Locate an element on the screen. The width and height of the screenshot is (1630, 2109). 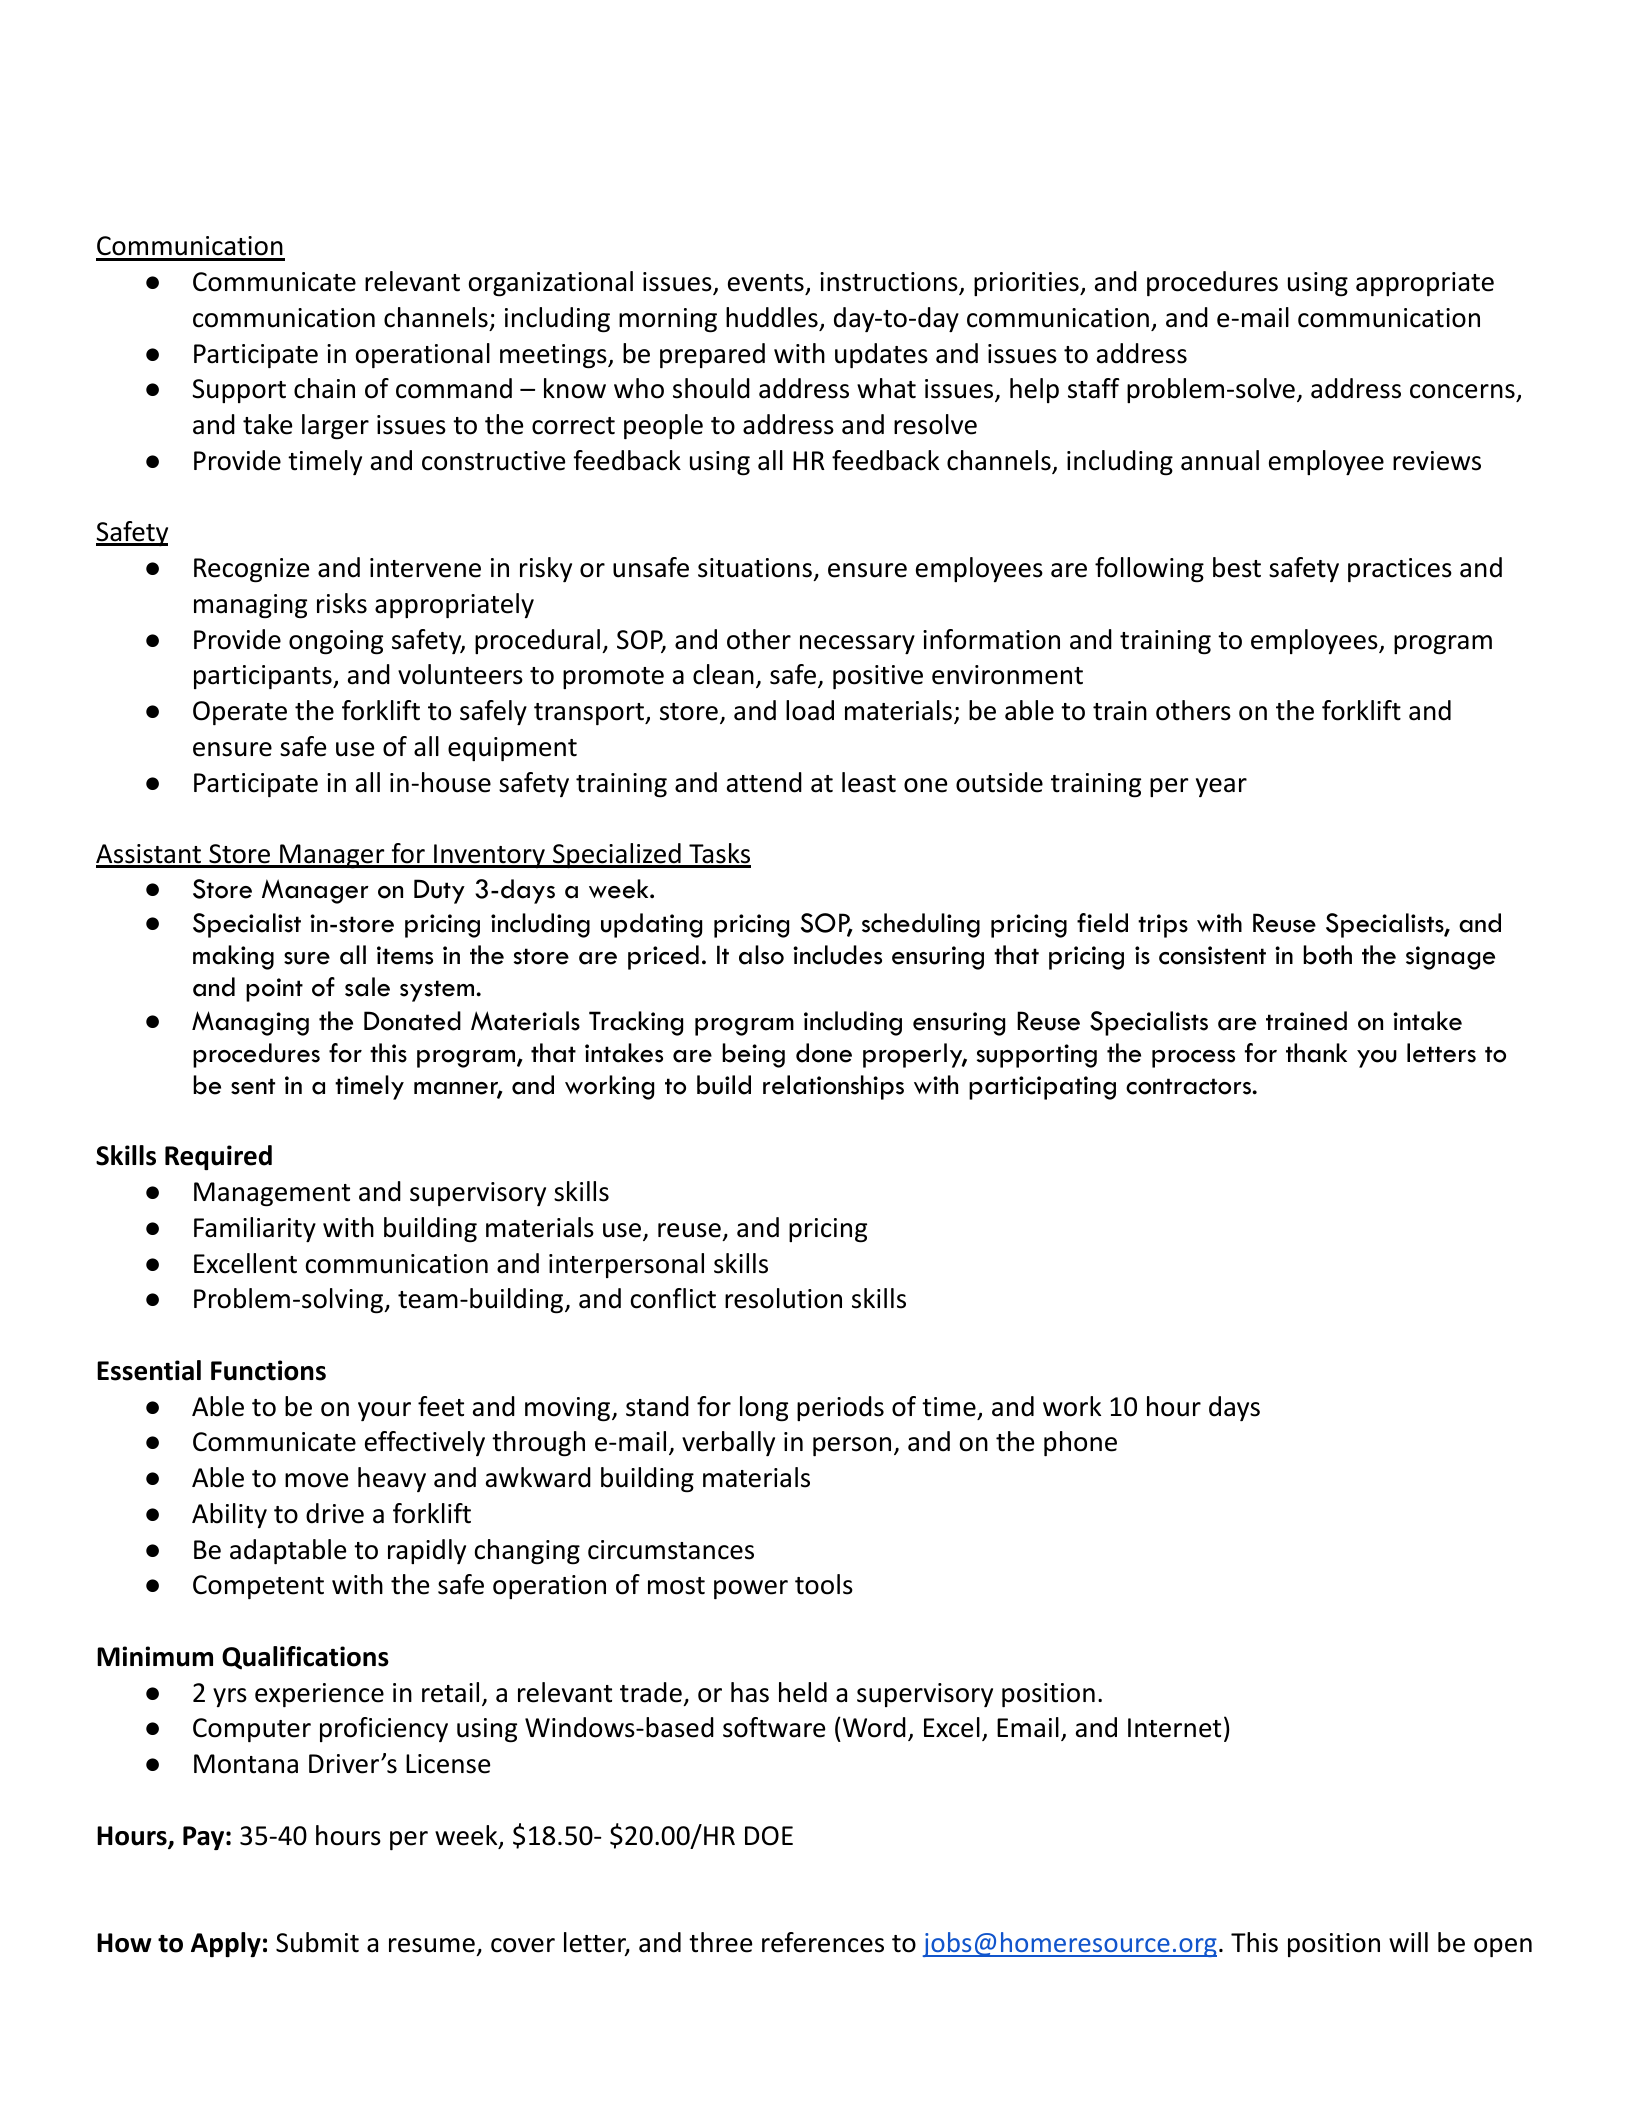
chain is located at coordinates (324, 388).
